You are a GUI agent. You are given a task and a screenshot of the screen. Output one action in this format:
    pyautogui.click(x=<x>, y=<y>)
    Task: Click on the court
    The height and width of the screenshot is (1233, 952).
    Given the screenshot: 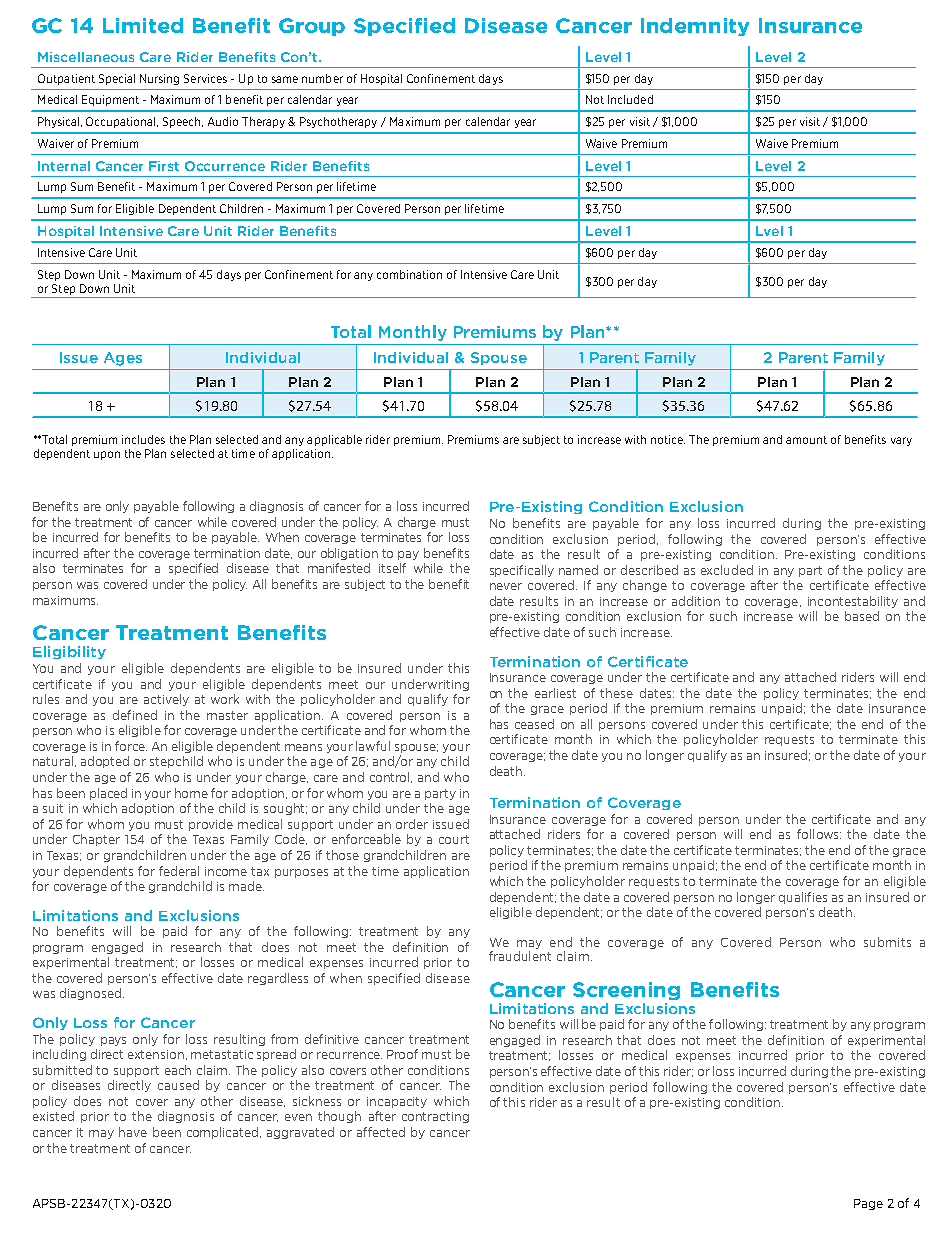 What is the action you would take?
    pyautogui.click(x=454, y=839)
